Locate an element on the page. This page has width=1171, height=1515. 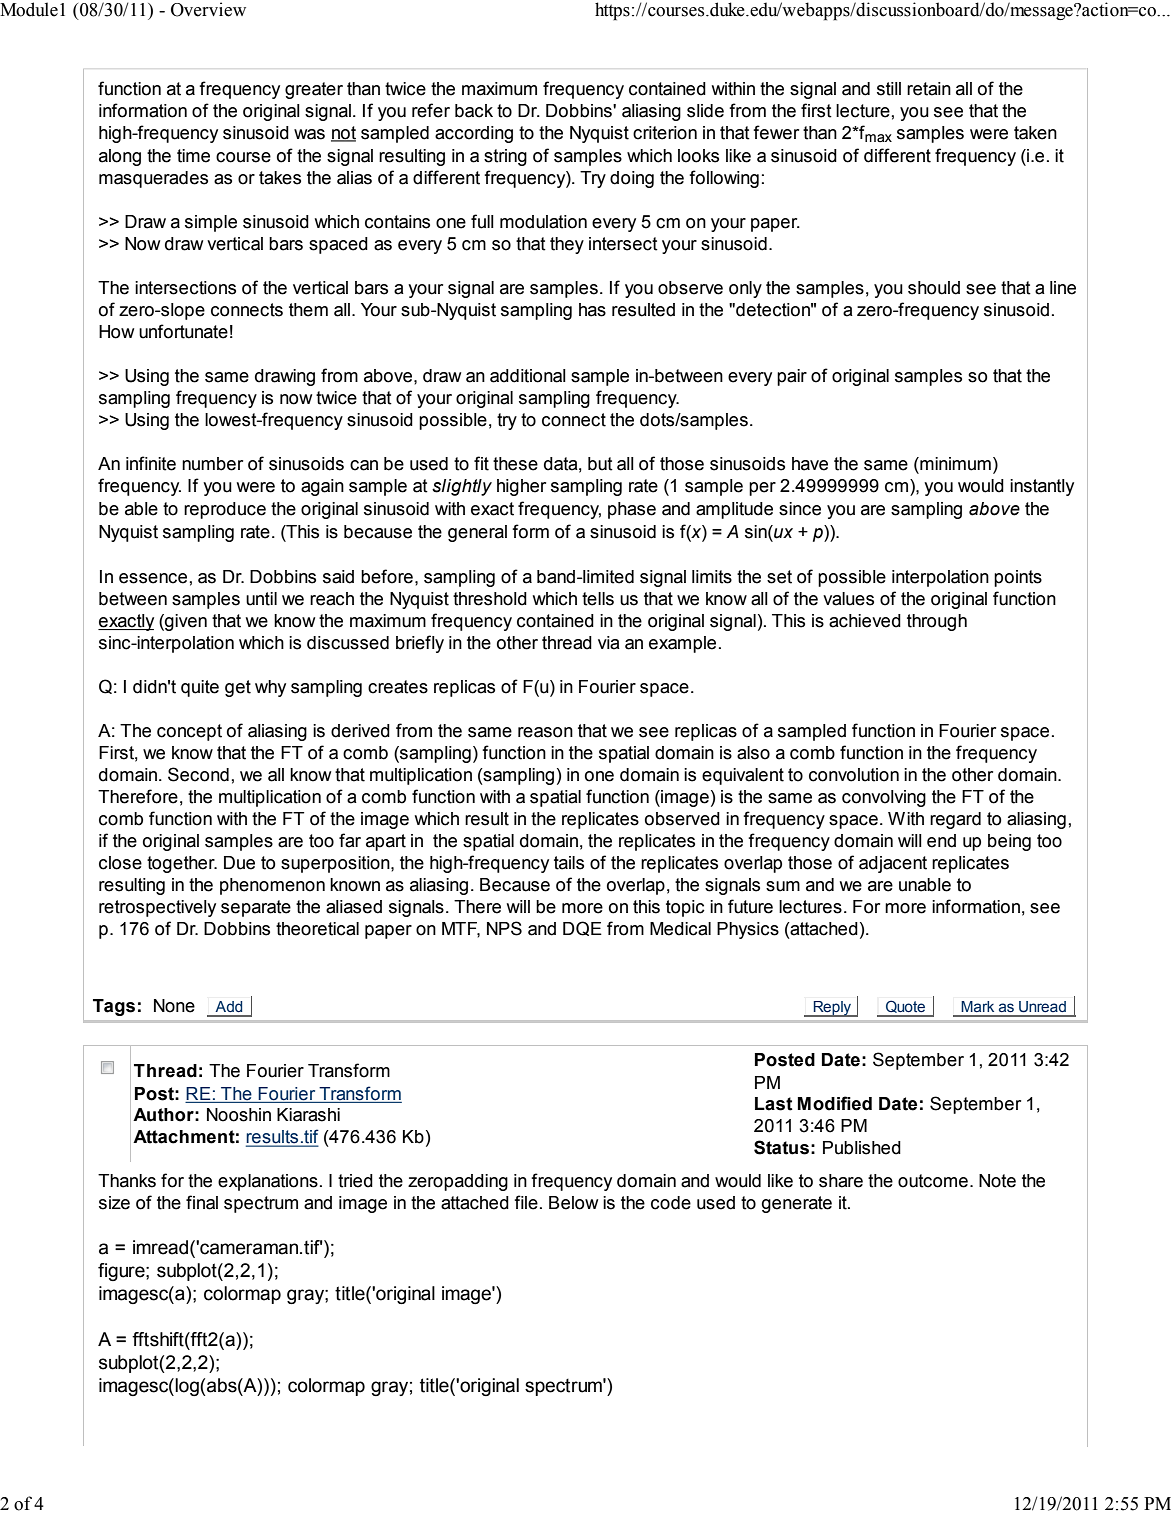
Below is located at coordinates (573, 1203).
